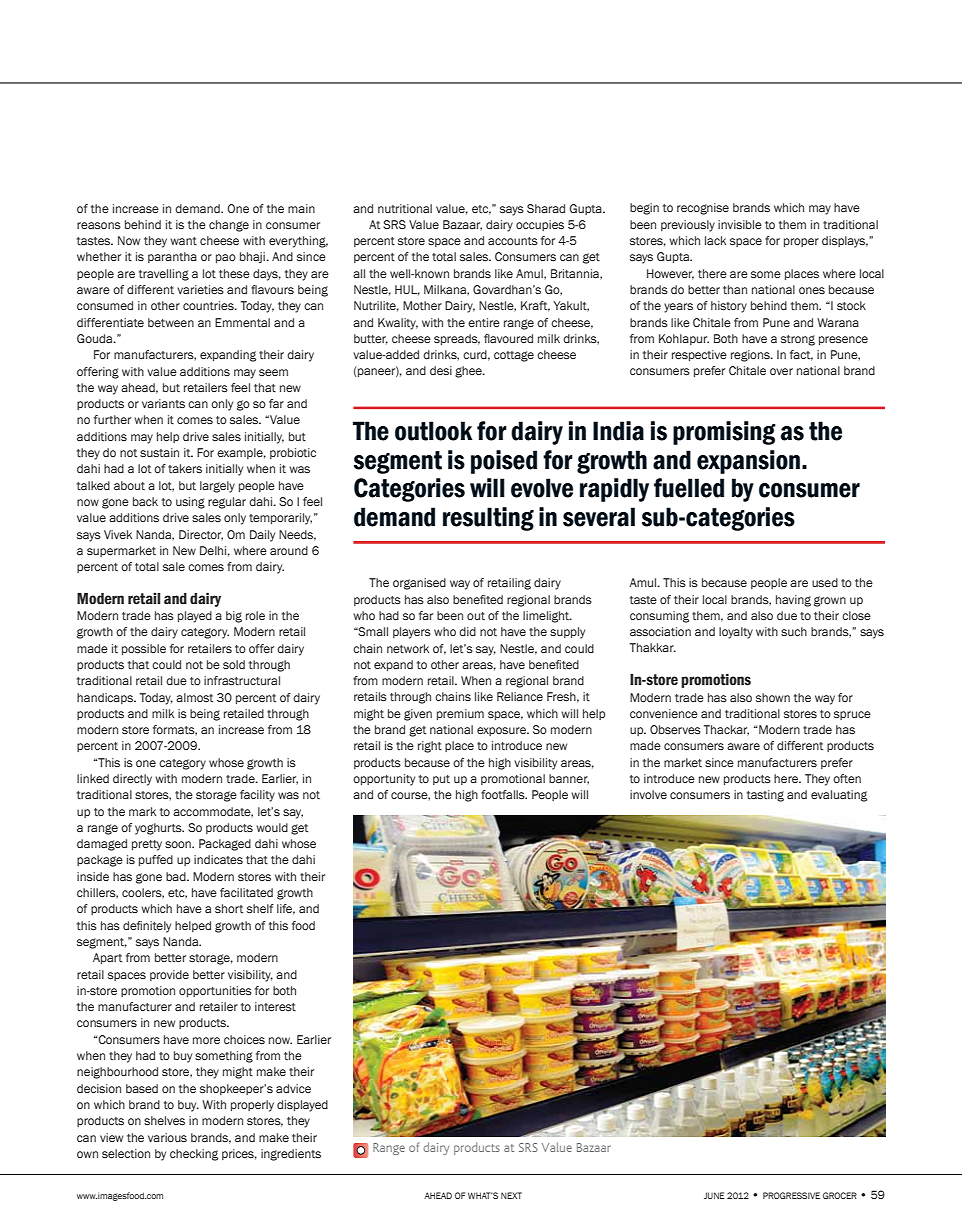 This image has width=962, height=1232. What do you see at coordinates (460, 714) in the image?
I see `premium` at bounding box center [460, 714].
